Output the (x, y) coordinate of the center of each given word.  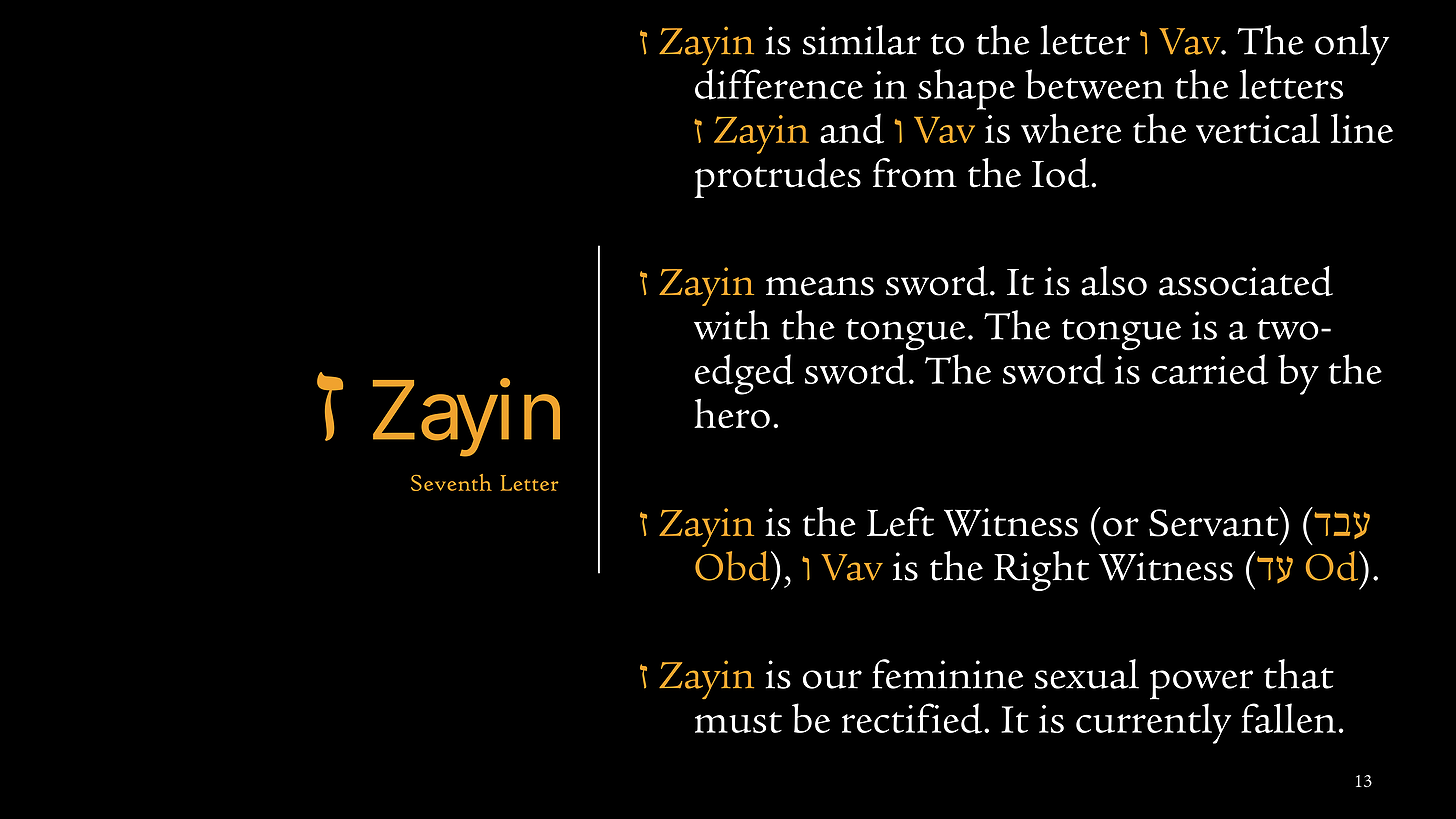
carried (1210, 369)
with (732, 325)
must (738, 722)
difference (779, 84)
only (1352, 45)
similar (862, 40)
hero (732, 413)
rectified (913, 718)
